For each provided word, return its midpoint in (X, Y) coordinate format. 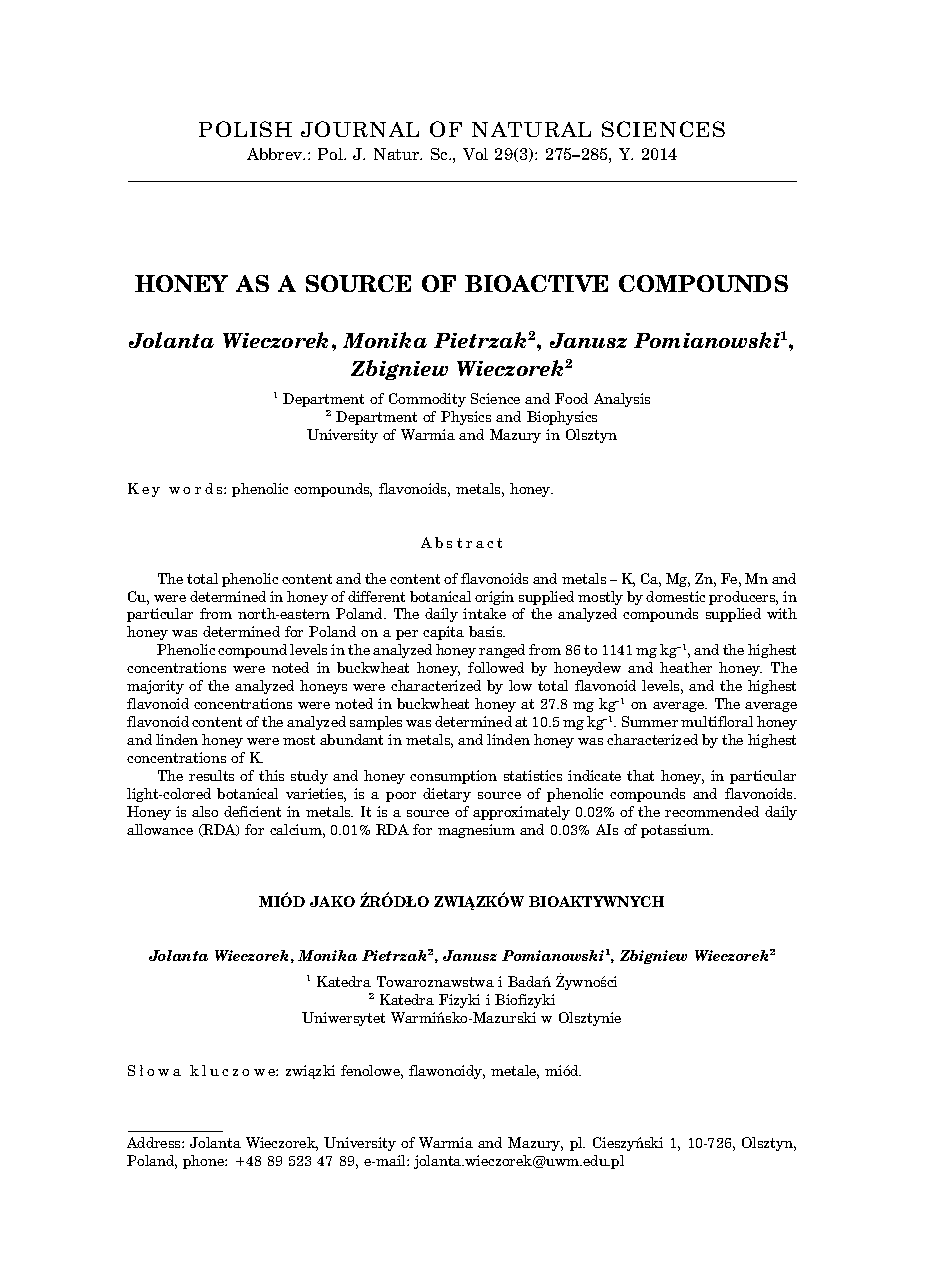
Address (155, 1142)
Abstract (461, 542)
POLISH (245, 129)
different (376, 596)
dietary (447, 795)
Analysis (622, 400)
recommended (712, 811)
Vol (475, 154)
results (211, 775)
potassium (676, 831)
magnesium (476, 831)
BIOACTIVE (536, 283)
